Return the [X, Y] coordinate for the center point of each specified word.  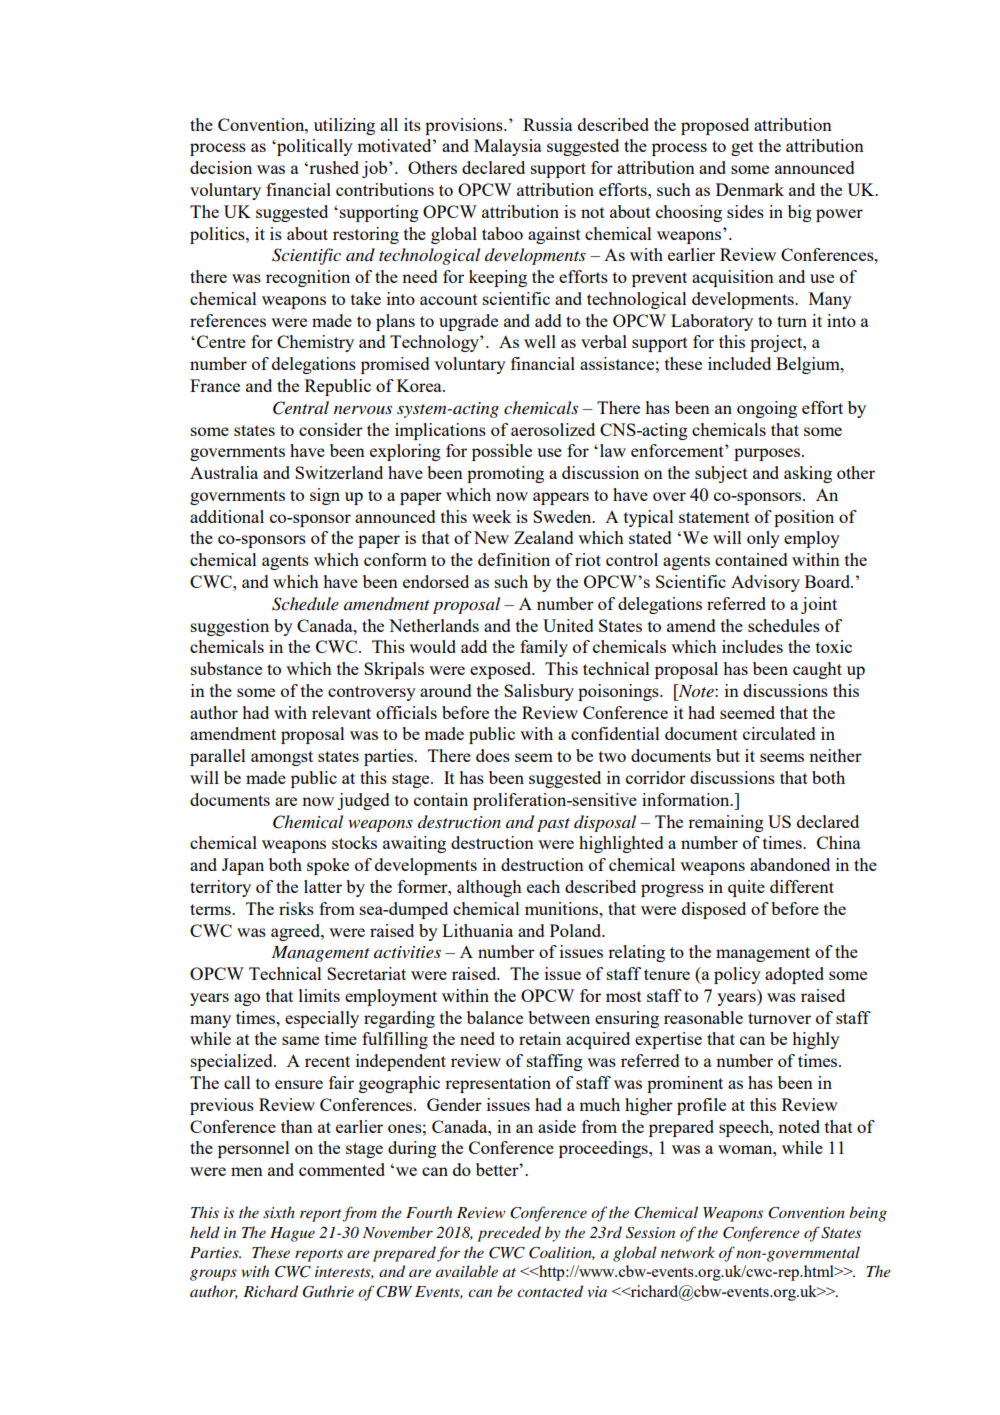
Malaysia [508, 147]
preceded [509, 1234]
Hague [292, 1234]
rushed [333, 167]
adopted [794, 975]
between [559, 1017]
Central [301, 408]
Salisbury [539, 692]
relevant [341, 712]
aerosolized [553, 429]
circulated [779, 733]
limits [319, 995]
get [742, 148]
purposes [768, 454]
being [868, 1214]
